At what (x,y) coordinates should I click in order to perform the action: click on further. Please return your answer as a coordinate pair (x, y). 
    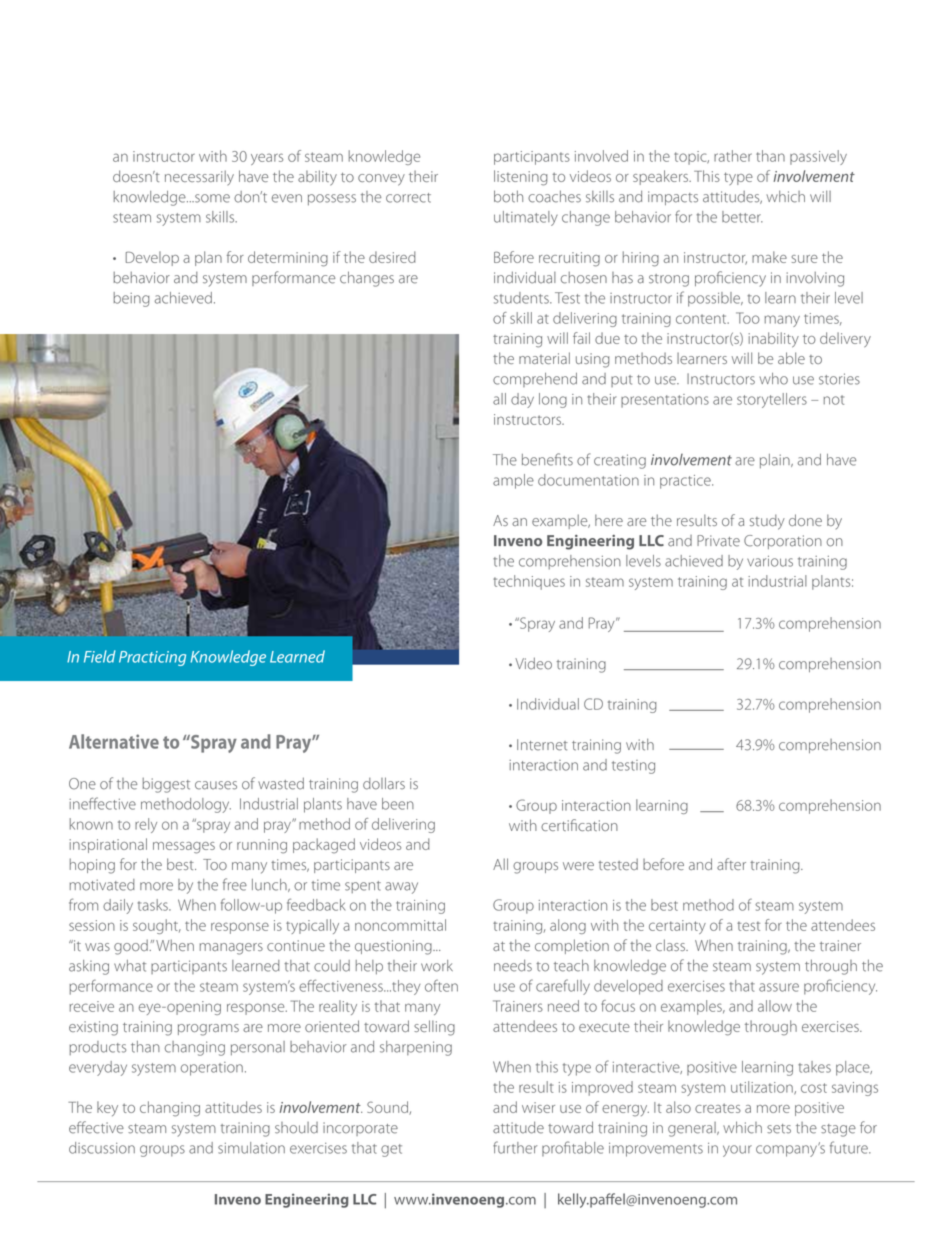
    Looking at the image, I should click on (515, 1147).
